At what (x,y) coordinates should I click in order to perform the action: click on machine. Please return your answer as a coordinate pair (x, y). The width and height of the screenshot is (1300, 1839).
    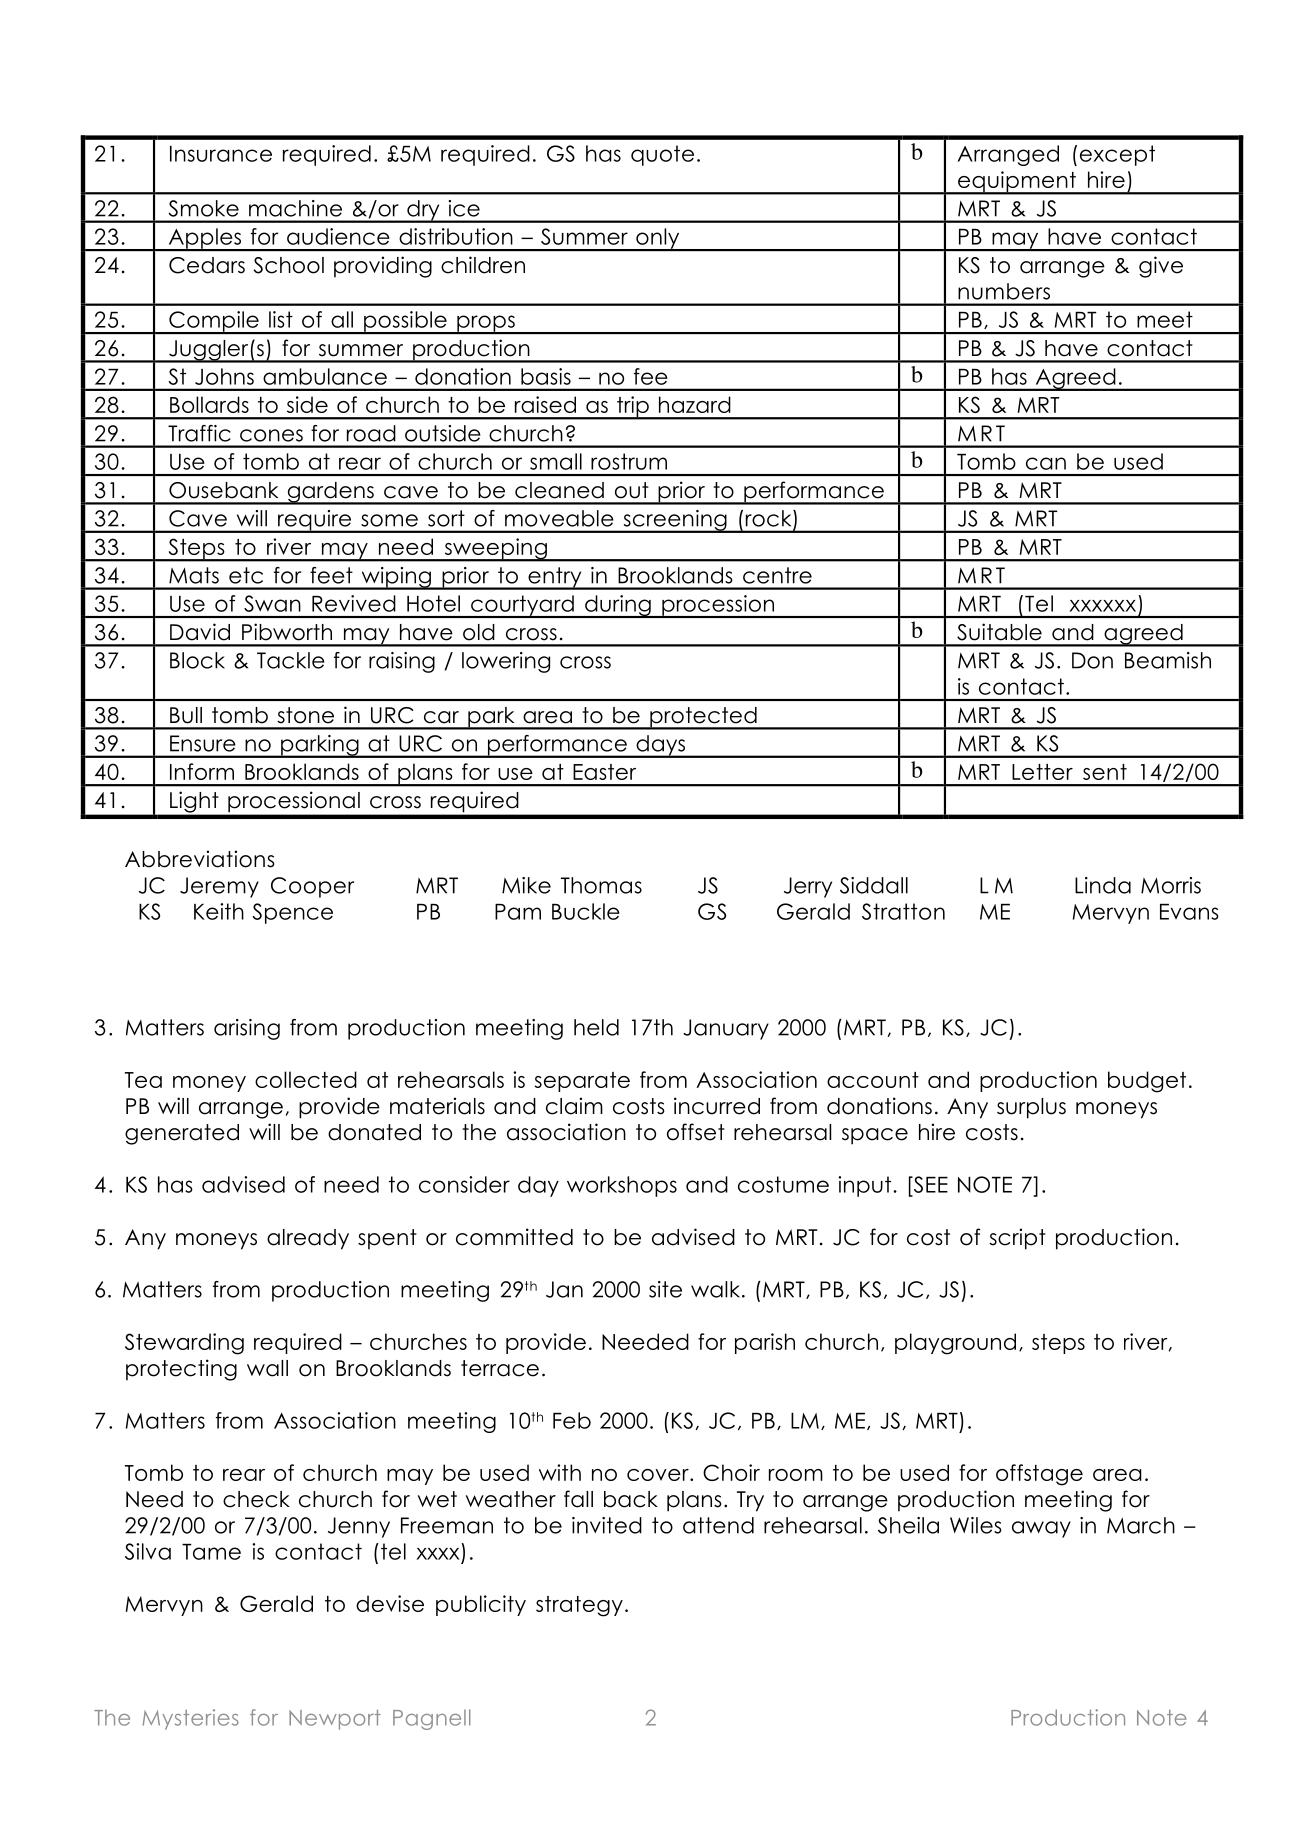
    Looking at the image, I should click on (295, 208).
